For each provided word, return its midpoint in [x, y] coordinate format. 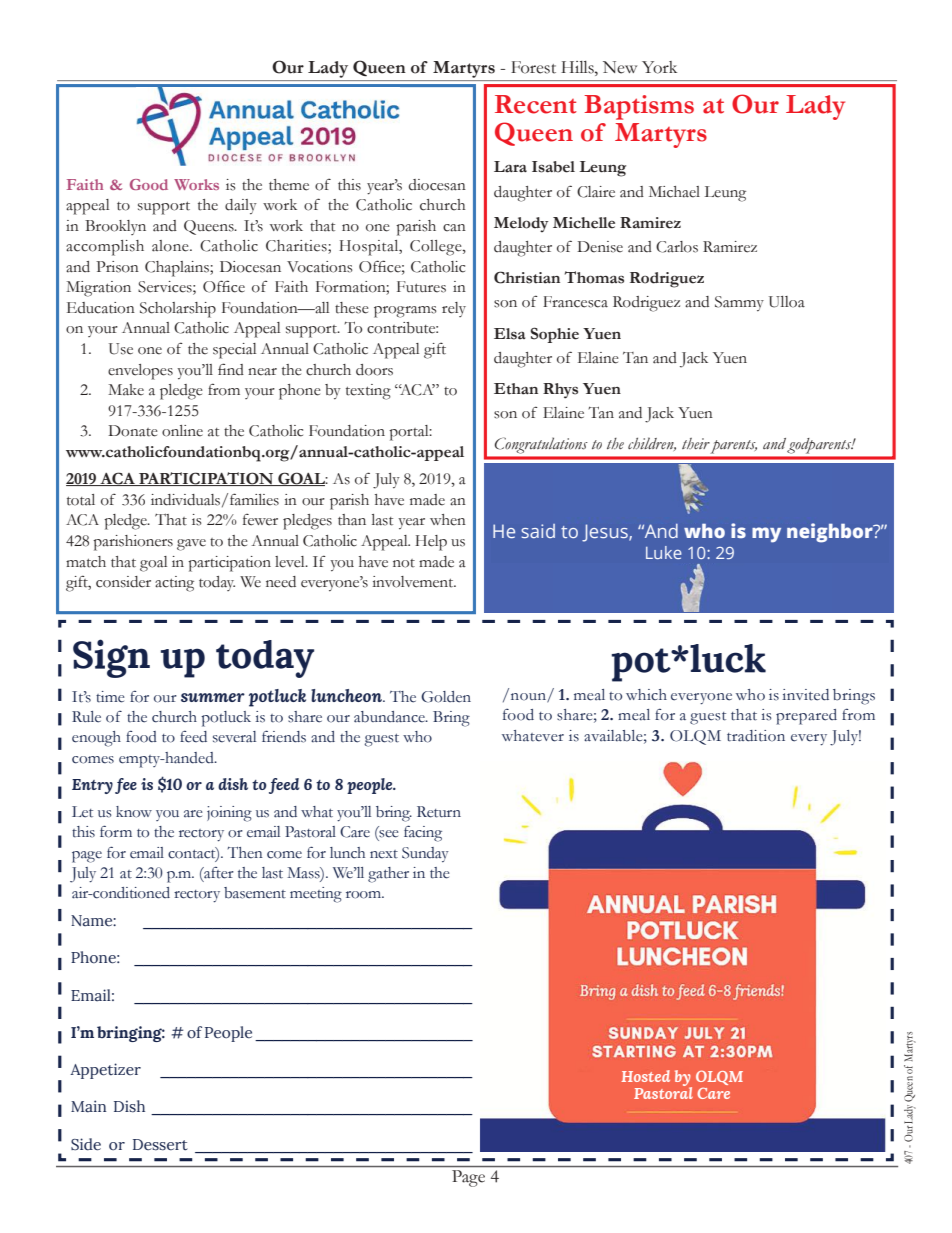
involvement [414, 582]
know [134, 812]
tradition [756, 736]
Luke [664, 552]
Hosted [645, 1076]
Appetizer [105, 1071]
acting [174, 584]
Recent [536, 104]
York [659, 67]
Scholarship [178, 310]
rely [454, 309]
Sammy [739, 303]
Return [439, 812]
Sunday [425, 854]
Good [149, 184]
